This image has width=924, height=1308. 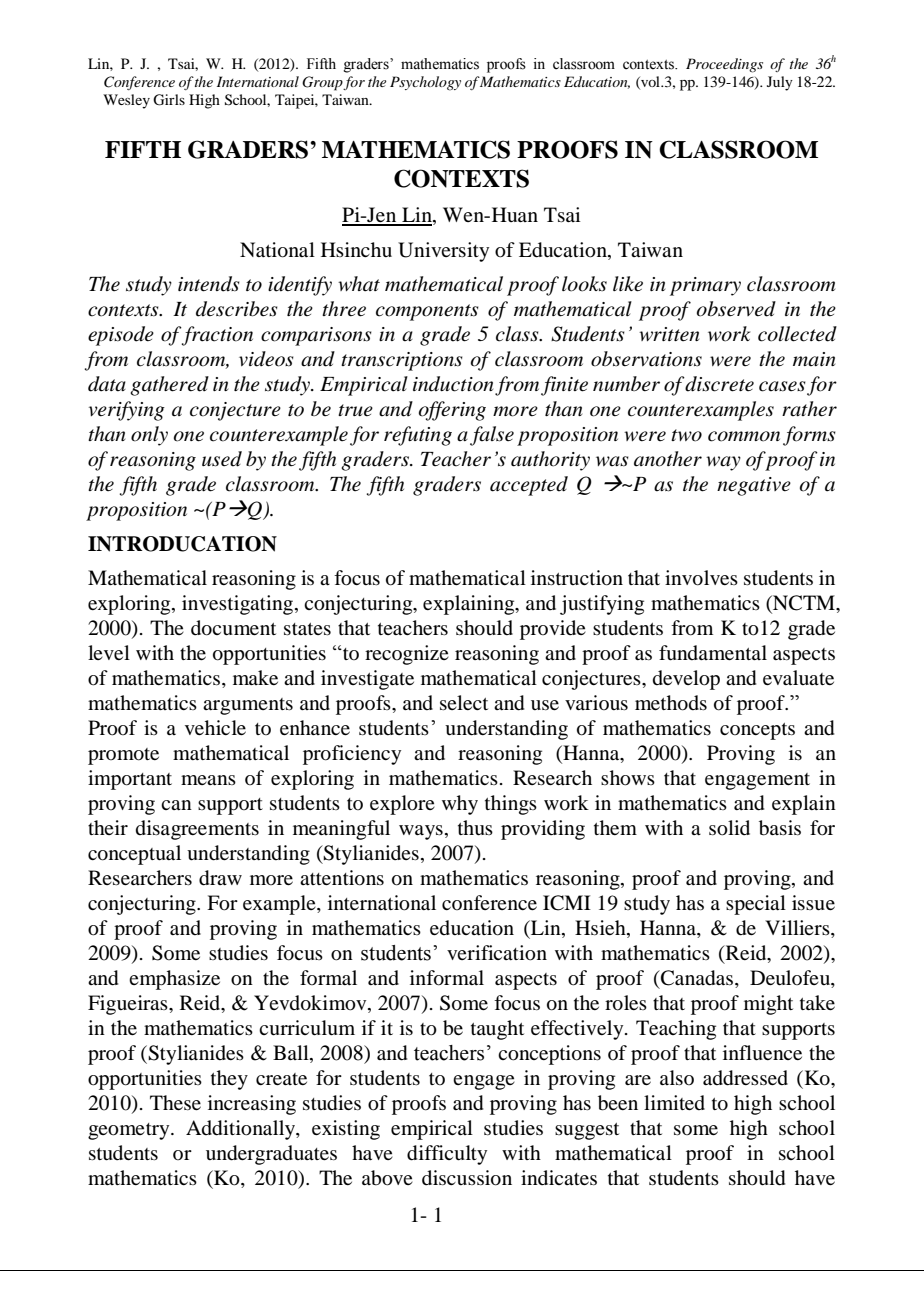 I want to click on document, so click(x=233, y=628).
